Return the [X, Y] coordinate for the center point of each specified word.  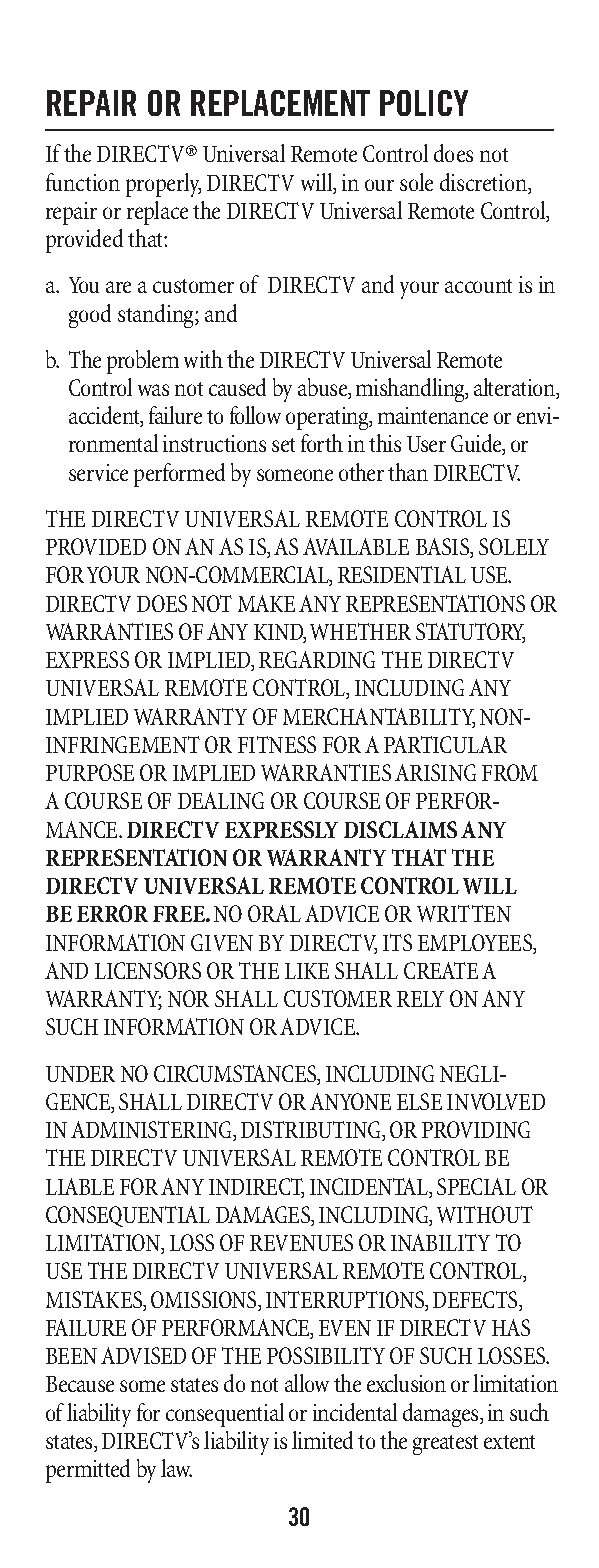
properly [163, 185]
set [283, 445]
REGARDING [317, 659]
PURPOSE [90, 772]
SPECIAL [476, 1186]
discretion [484, 183]
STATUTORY [470, 633]
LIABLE [80, 1186]
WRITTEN [464, 913]
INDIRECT [256, 1188]
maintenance [433, 415]
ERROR [112, 913]
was [153, 390]
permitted [88, 1471]
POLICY [424, 103]
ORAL [274, 913]
